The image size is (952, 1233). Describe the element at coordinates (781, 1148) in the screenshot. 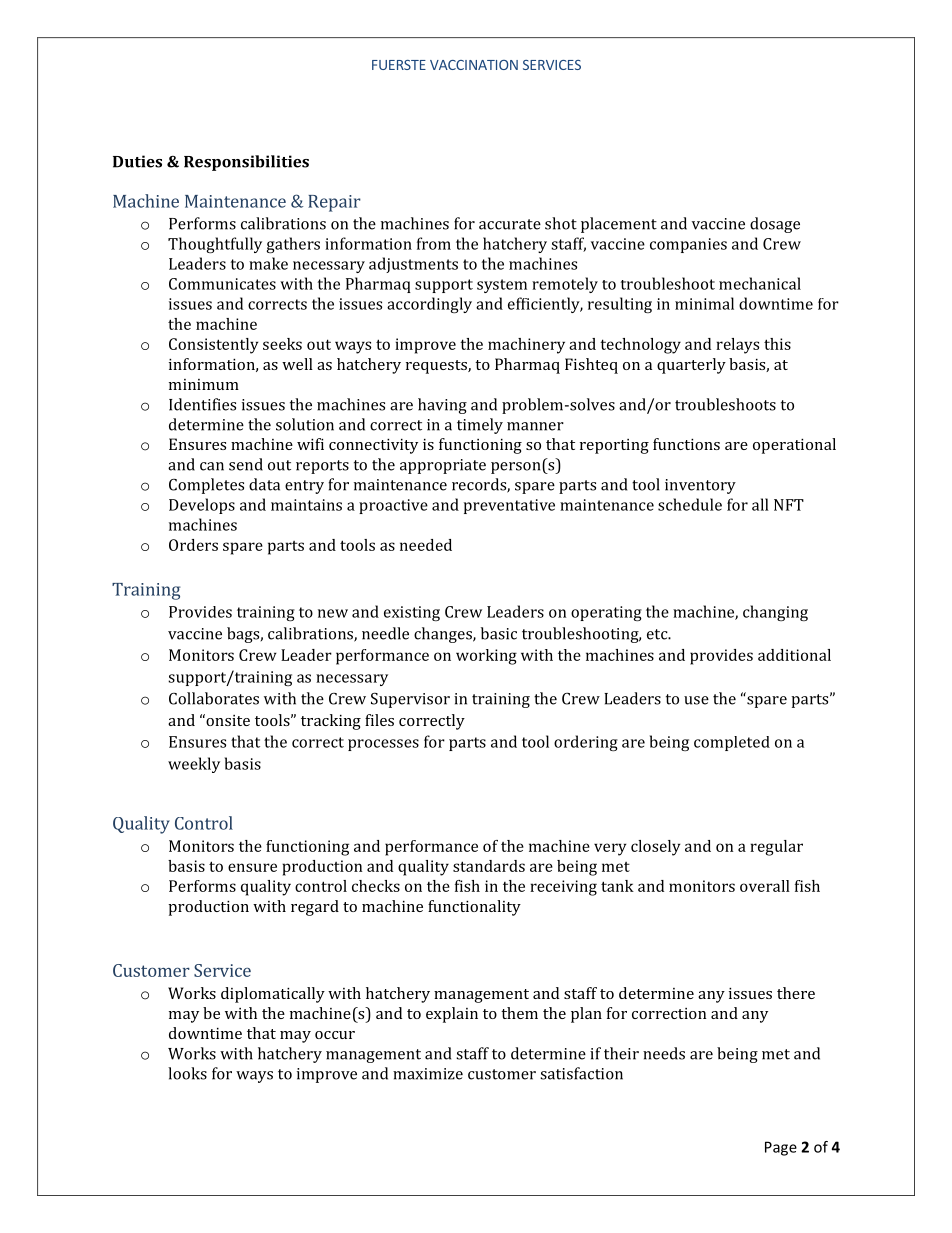

I see `Page` at that location.
